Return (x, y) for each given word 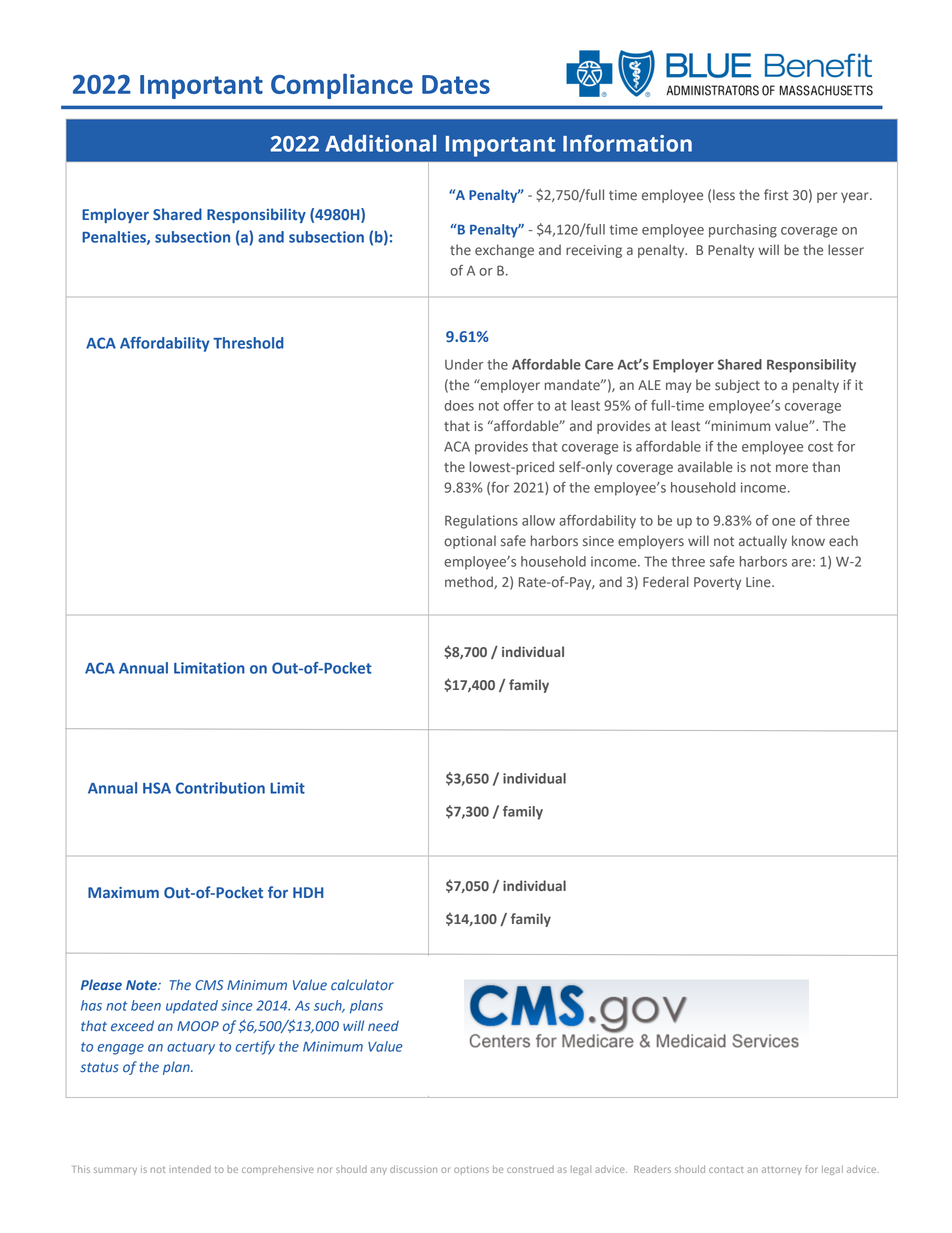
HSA (157, 788)
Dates (456, 84)
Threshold (248, 343)
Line (759, 582)
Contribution (220, 788)
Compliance (342, 86)
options (471, 1170)
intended (190, 1169)
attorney (782, 1170)
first (776, 195)
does (459, 405)
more (792, 468)
